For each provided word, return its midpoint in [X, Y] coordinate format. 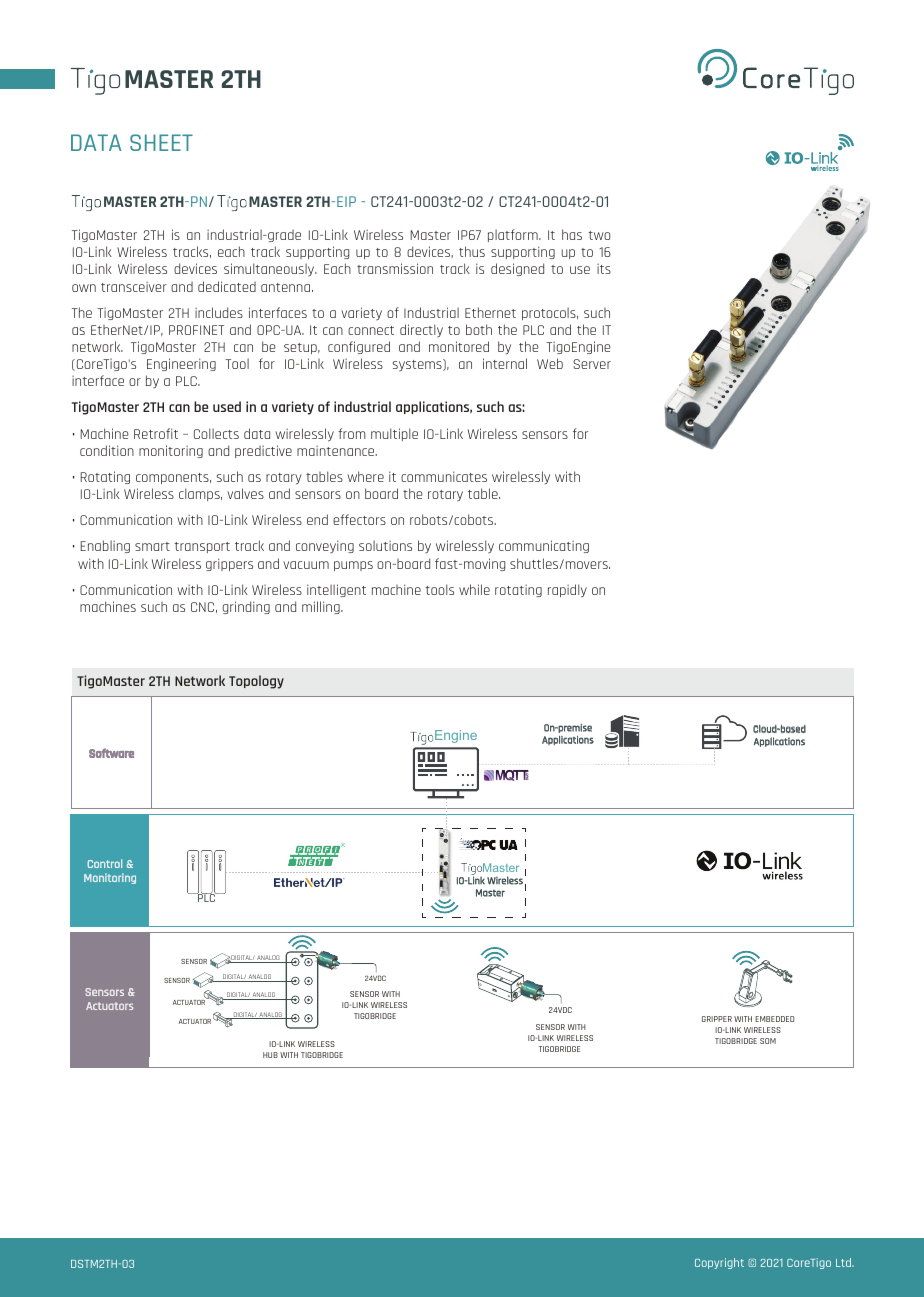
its [604, 269]
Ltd [844, 1262]
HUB [270, 1055]
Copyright [719, 1263]
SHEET [161, 142]
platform [514, 235]
